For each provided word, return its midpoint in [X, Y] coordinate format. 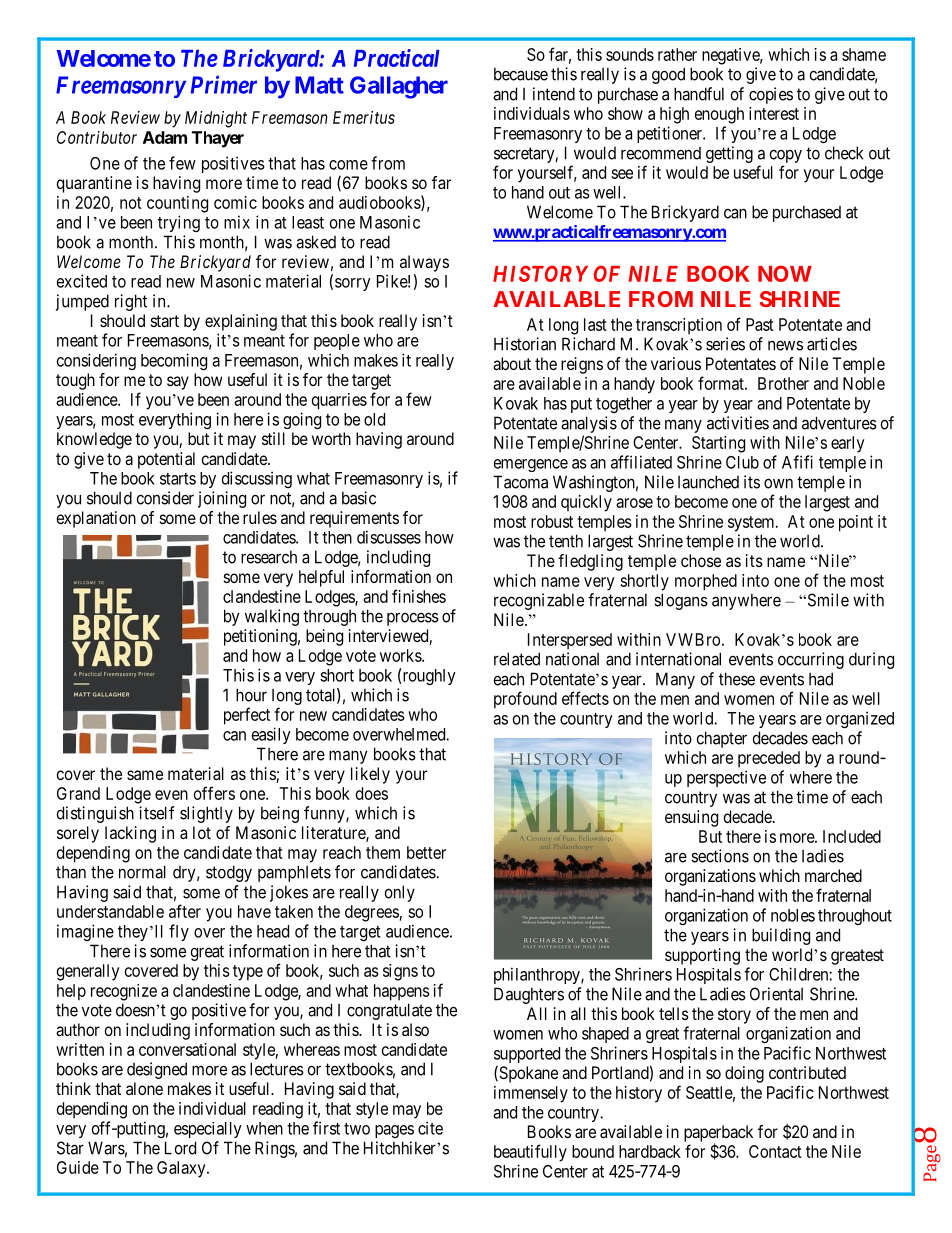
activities [738, 423]
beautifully [530, 1153]
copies [771, 95]
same [145, 775]
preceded [769, 759]
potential [166, 460]
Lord [180, 1148]
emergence [531, 465]
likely [370, 775]
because [521, 74]
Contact [775, 1151]
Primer [224, 84]
